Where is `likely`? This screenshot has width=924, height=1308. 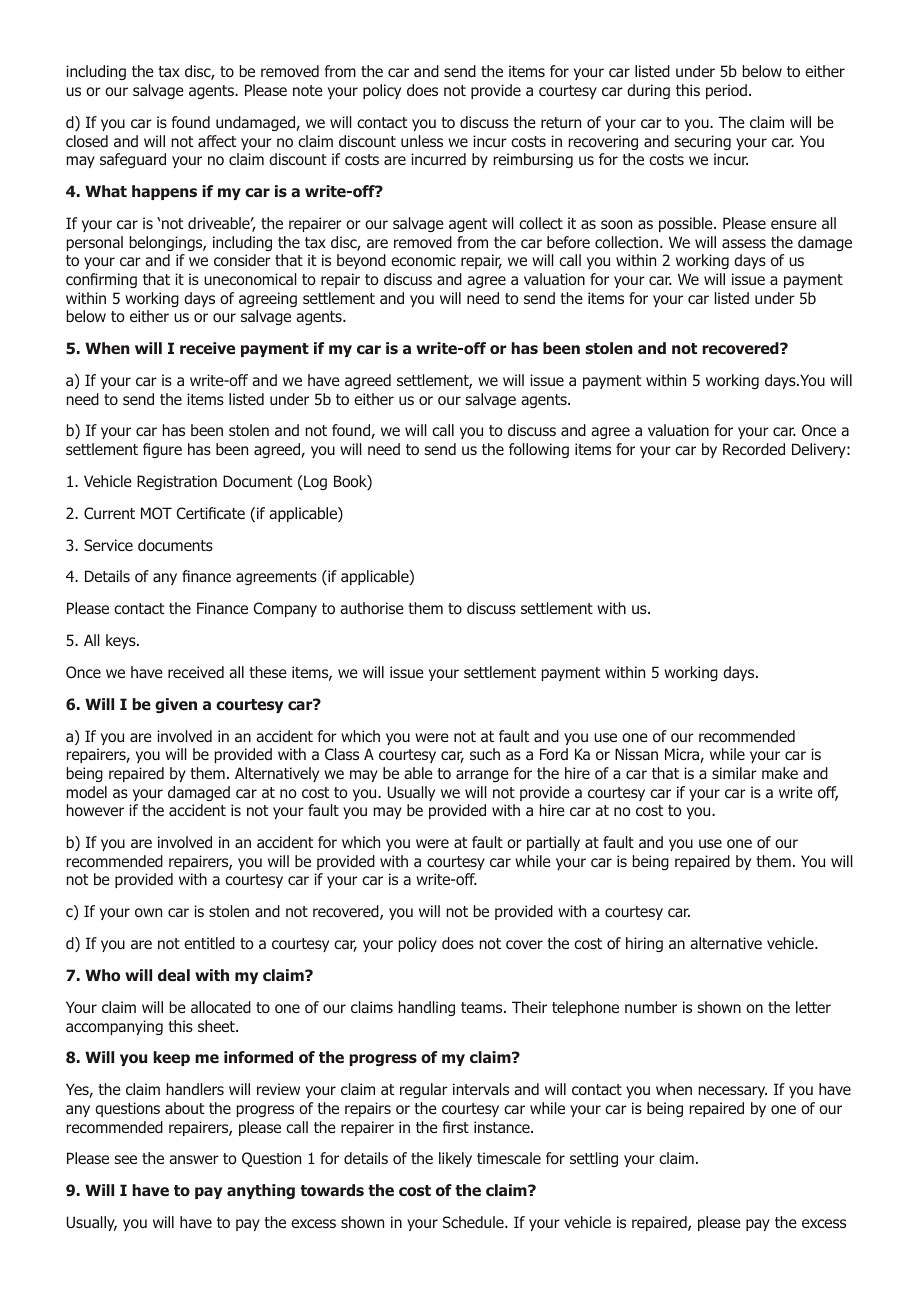
likely is located at coordinates (455, 1159).
